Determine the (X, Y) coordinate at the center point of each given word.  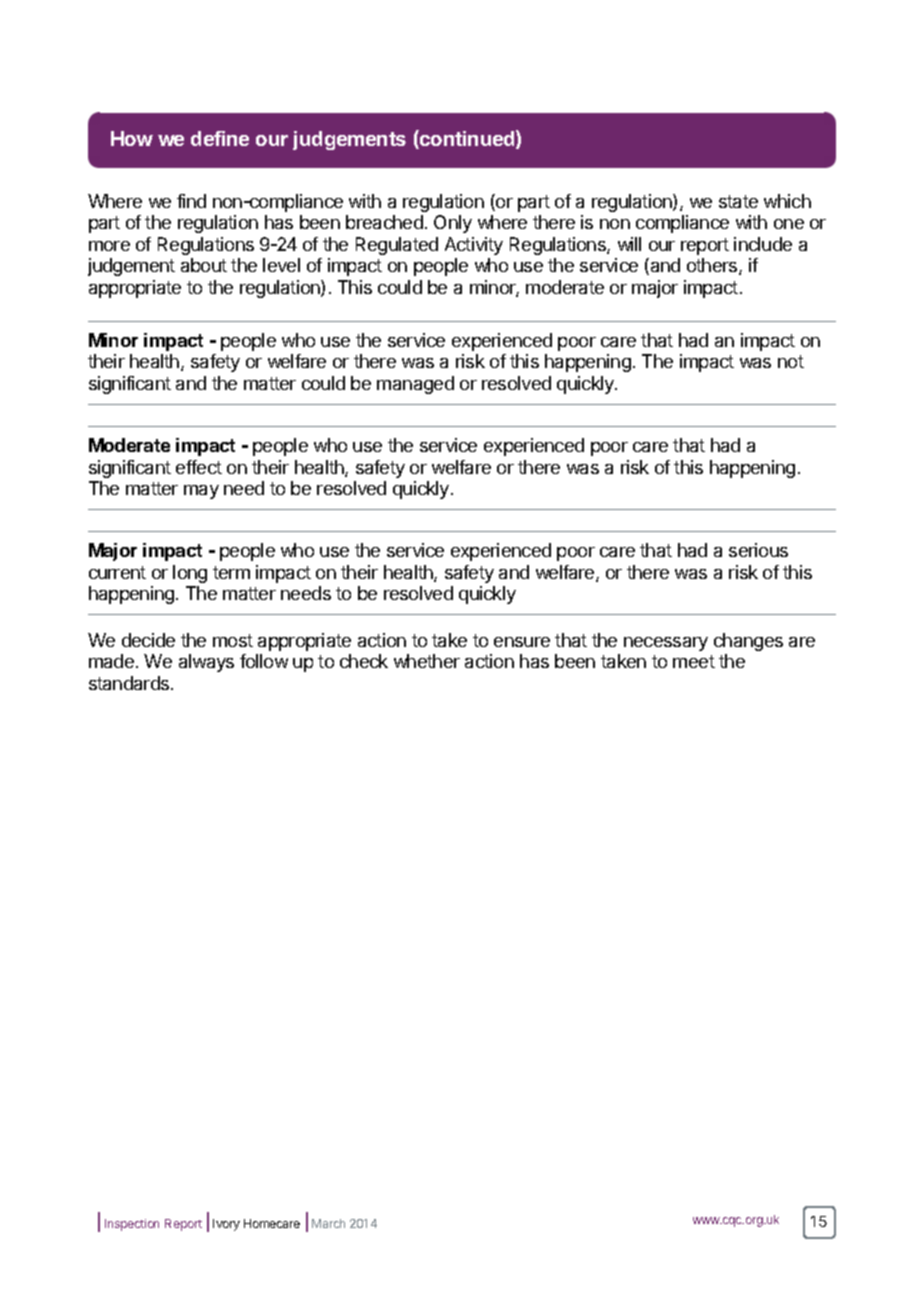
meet (694, 661)
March (328, 1223)
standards (130, 683)
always (206, 663)
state (738, 201)
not (791, 361)
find (191, 201)
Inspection (132, 1225)
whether (427, 661)
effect (199, 467)
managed (415, 385)
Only (453, 224)
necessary (666, 644)
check (364, 661)
